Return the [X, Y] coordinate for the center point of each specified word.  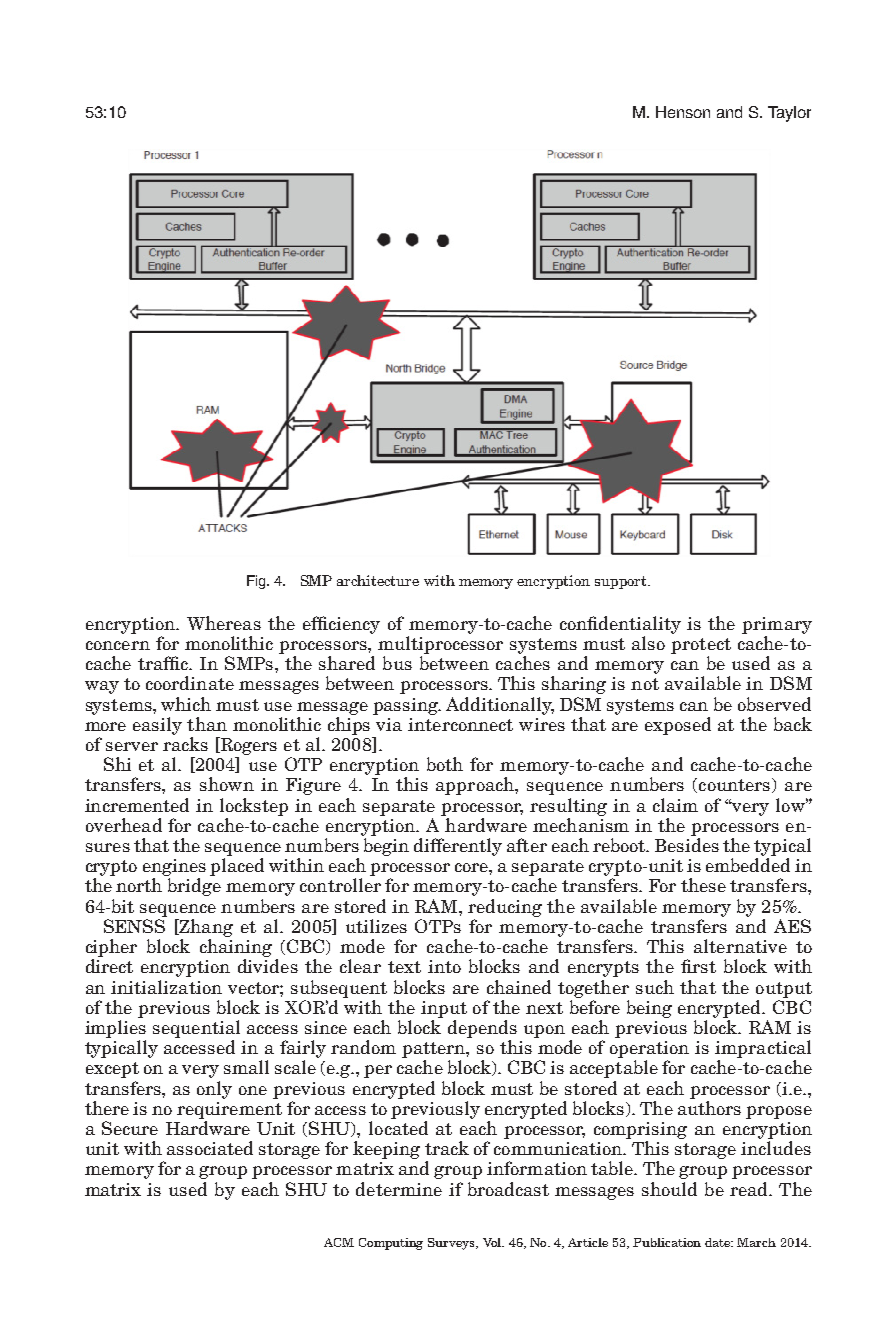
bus [397, 663]
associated [210, 1148]
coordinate [190, 683]
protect [701, 646]
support [622, 582]
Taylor [789, 114]
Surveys [453, 1244]
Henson [683, 112]
